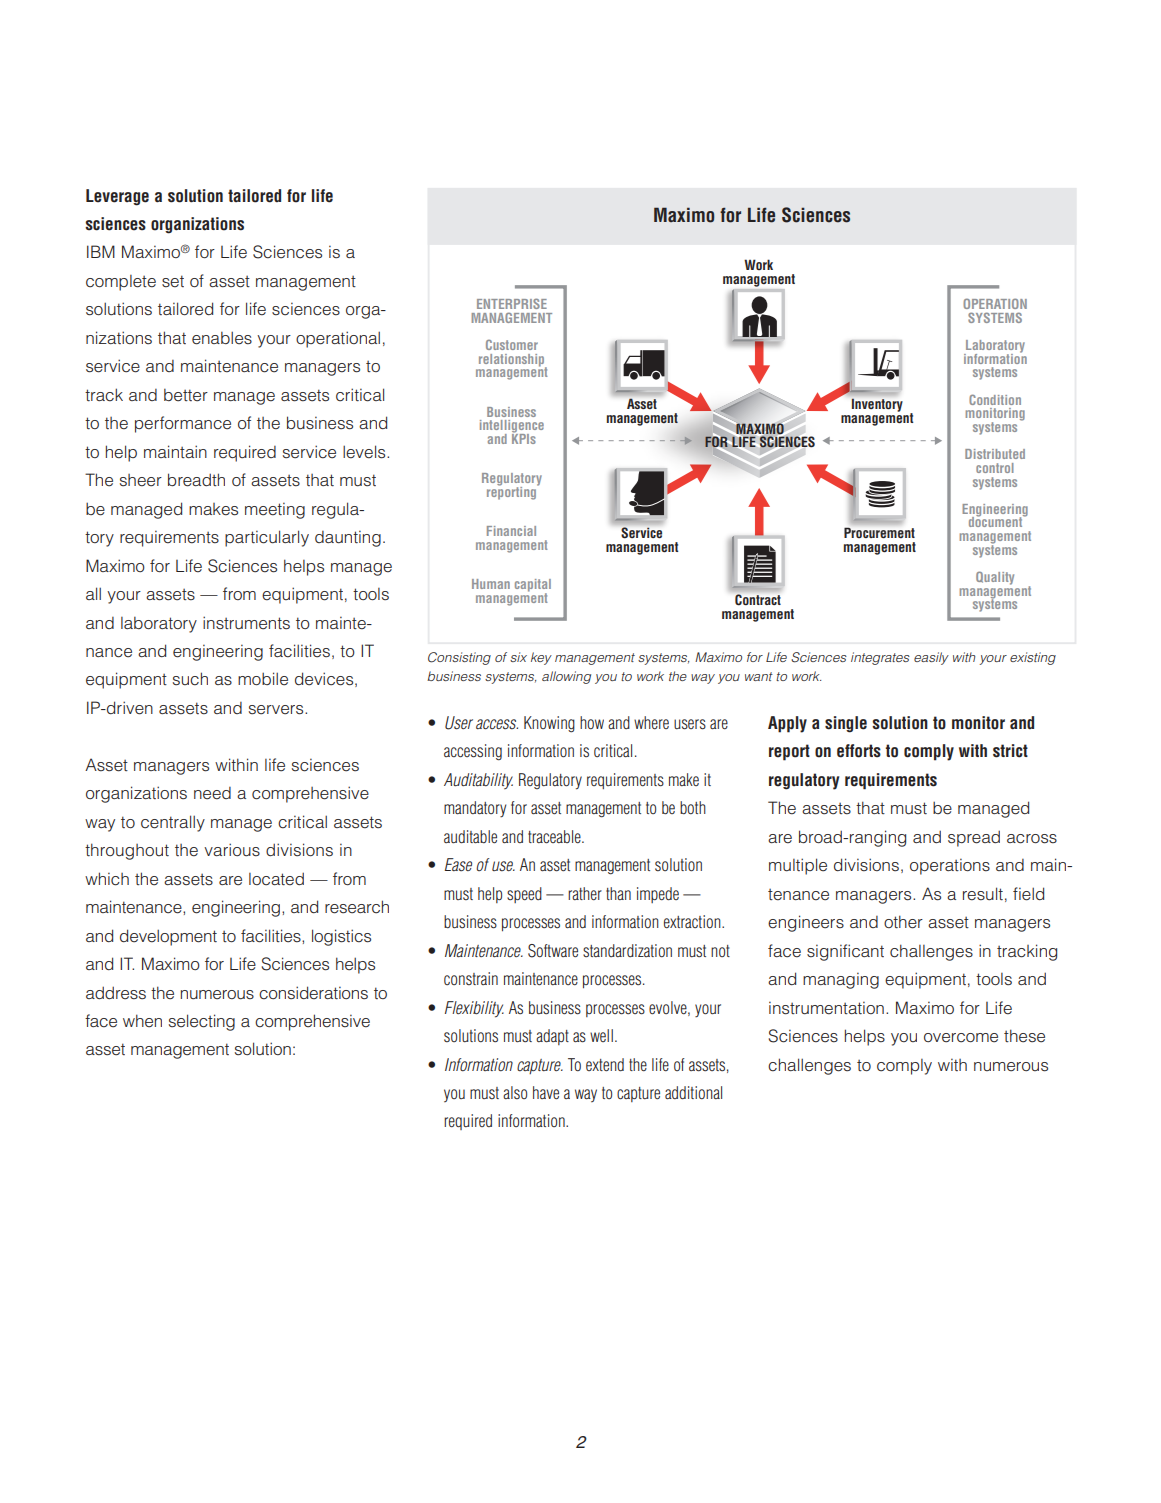 Image resolution: width=1161 pixels, height=1503 pixels. What do you see at coordinates (512, 303) in the image?
I see `ENTERPRISE` at bounding box center [512, 303].
